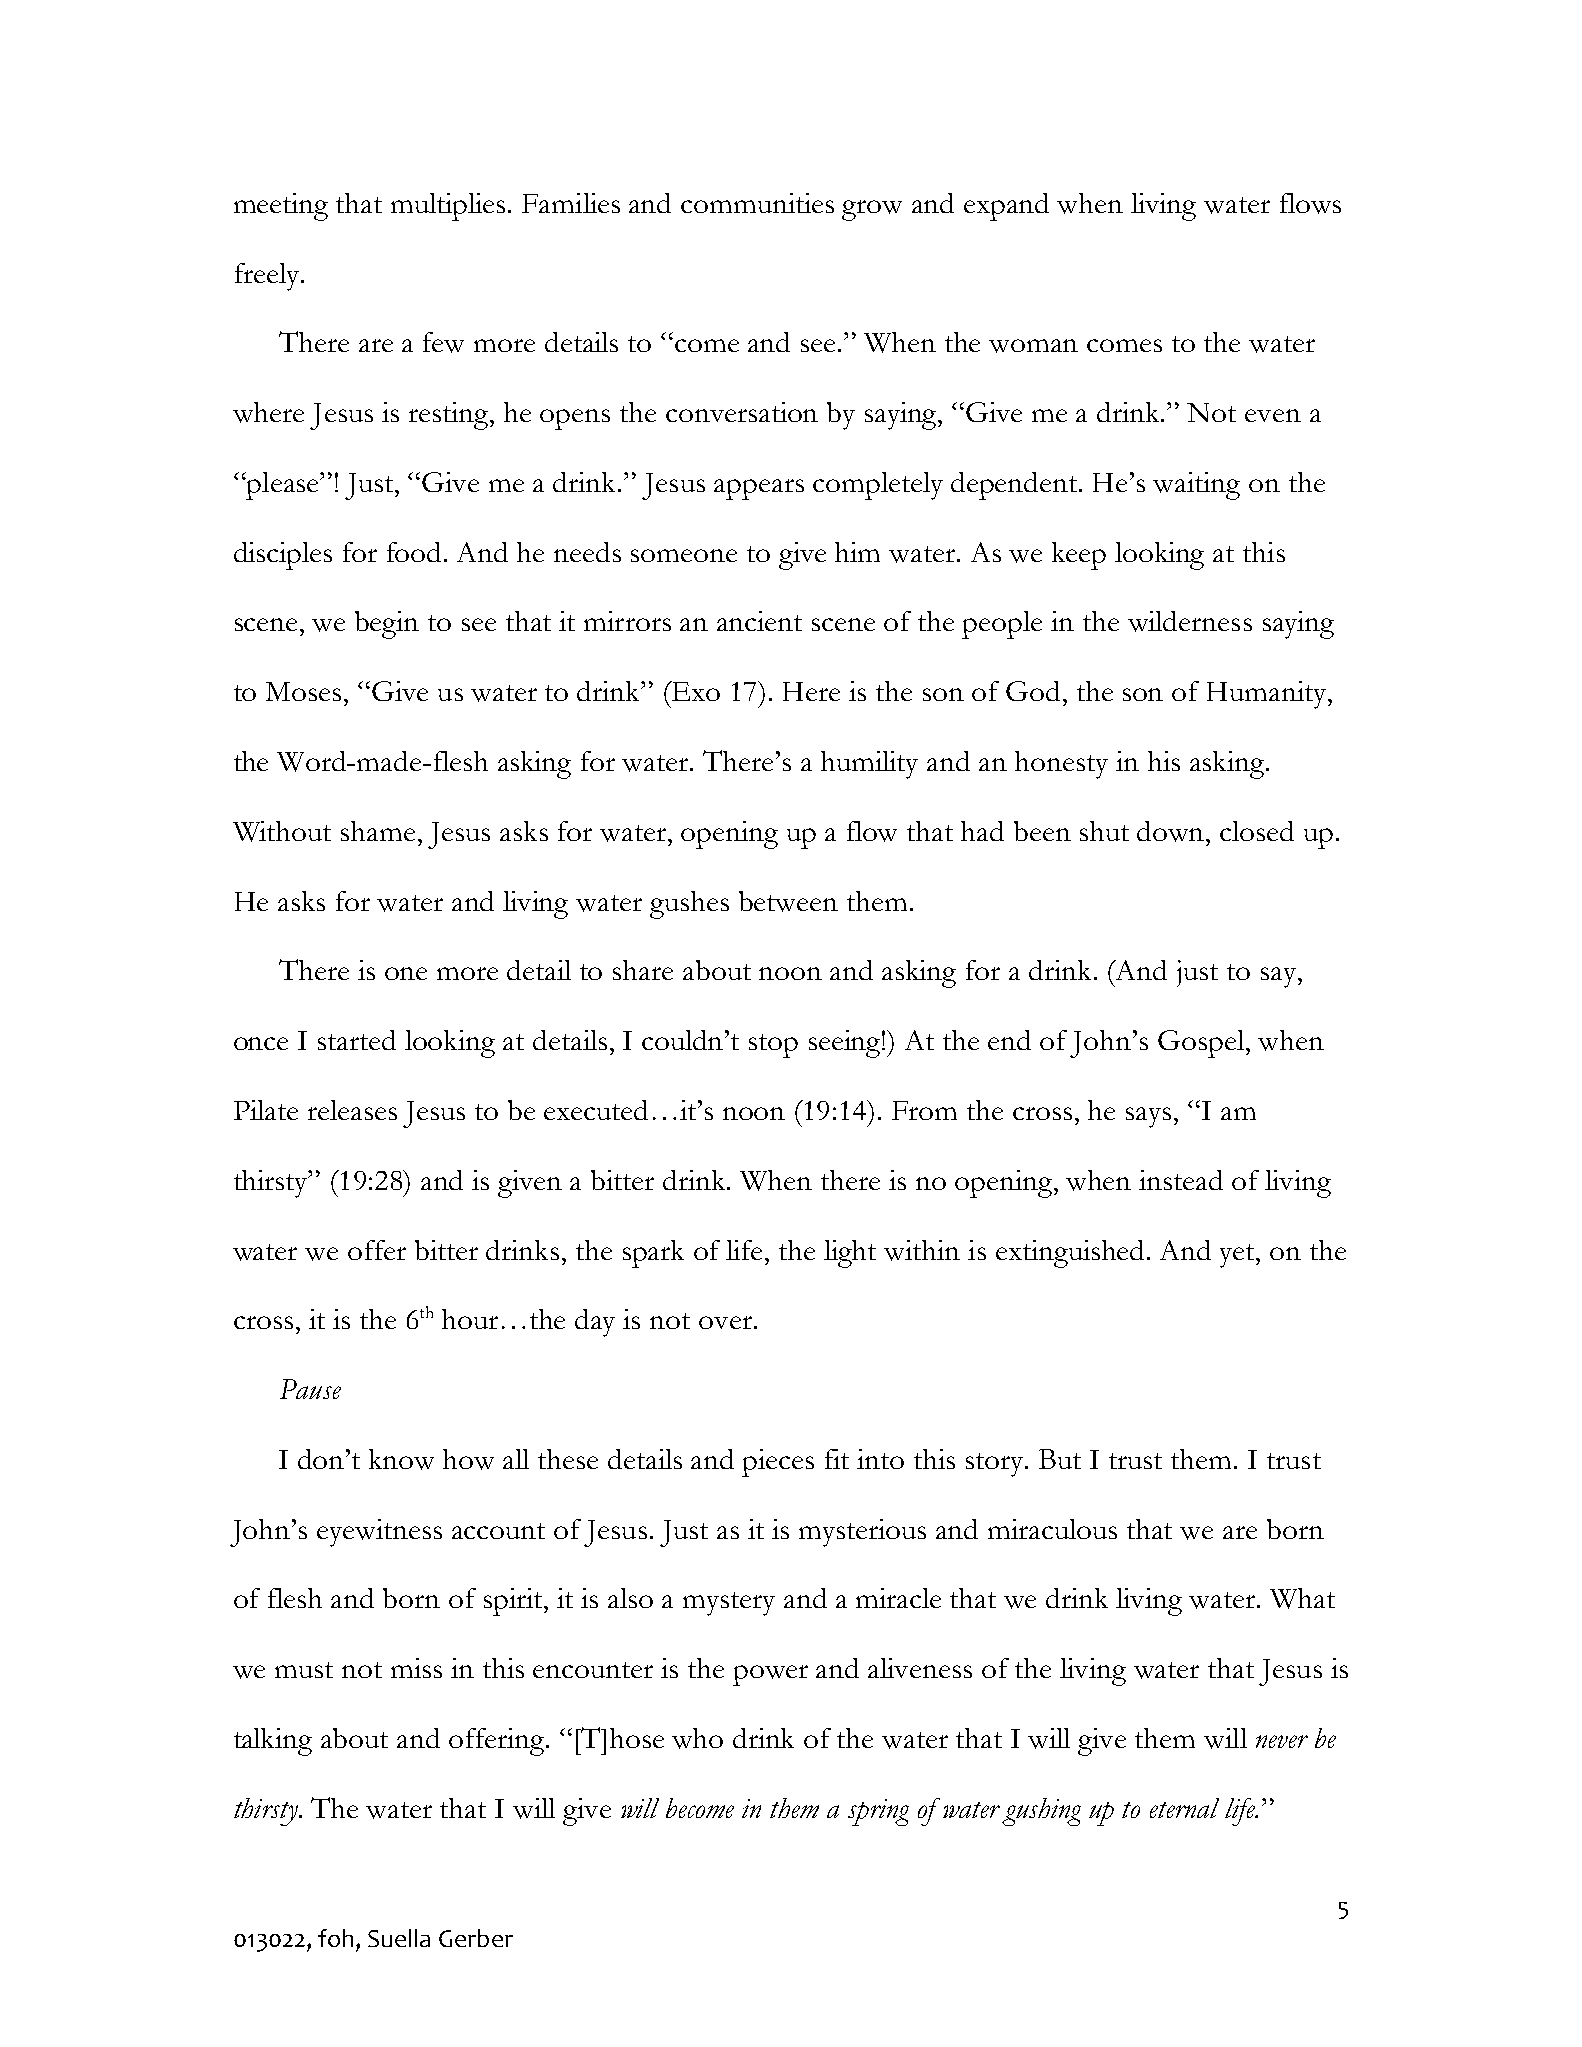 The image size is (1582, 2047). I want to click on releases, so click(352, 1110).
